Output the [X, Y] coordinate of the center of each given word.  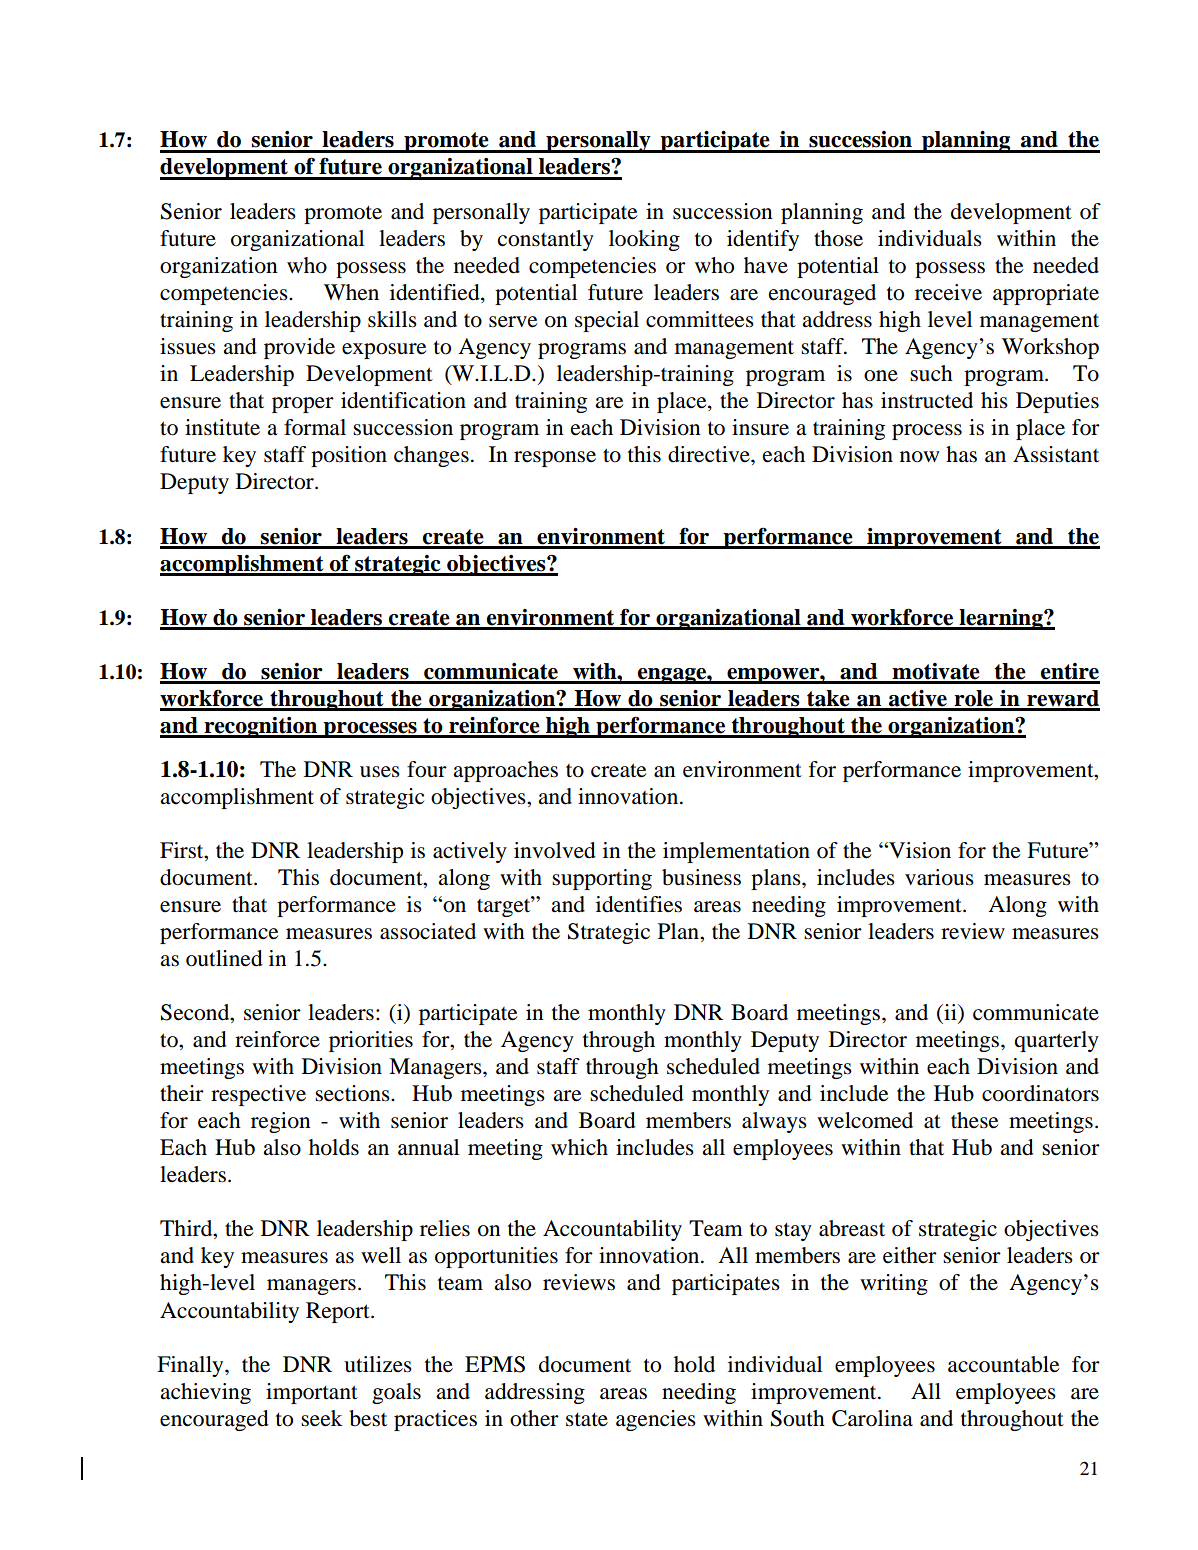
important [312, 1393]
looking [644, 240]
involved [555, 850]
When [351, 292]
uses [380, 772]
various [939, 877]
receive [948, 292]
